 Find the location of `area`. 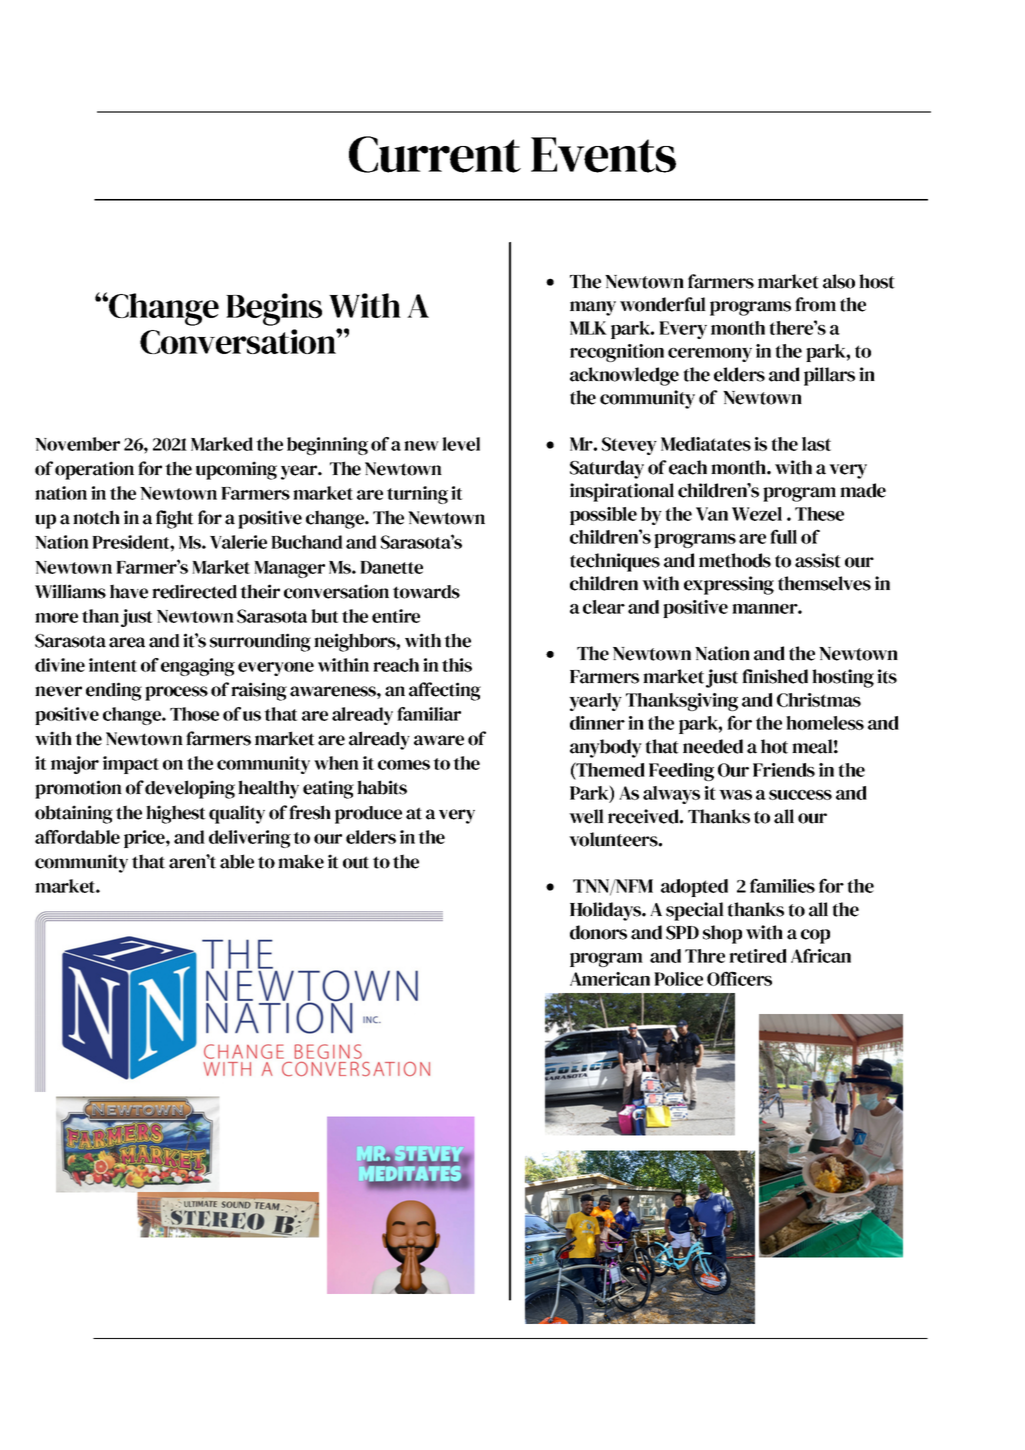

area is located at coordinates (127, 642).
